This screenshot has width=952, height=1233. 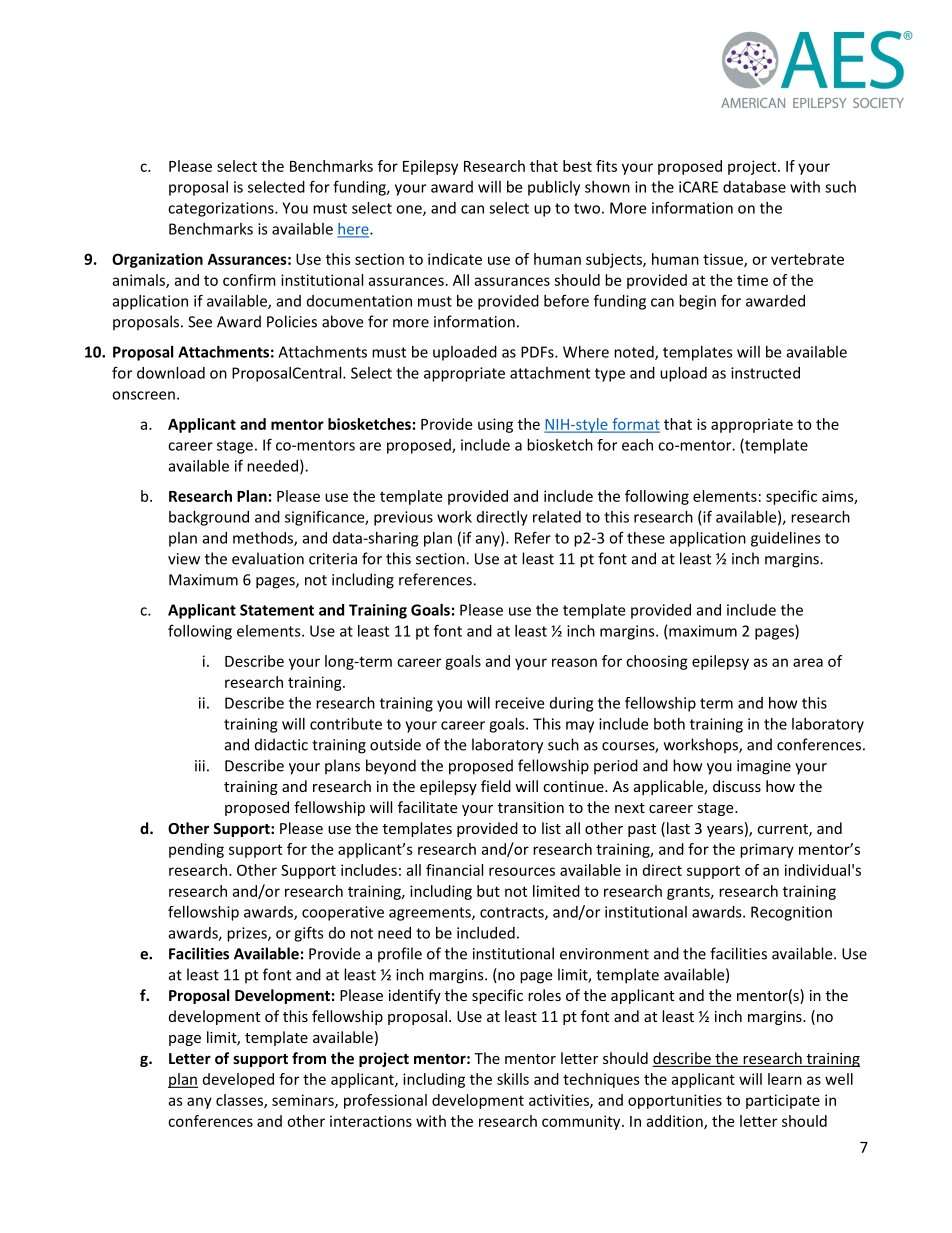 I want to click on background, so click(x=209, y=518).
